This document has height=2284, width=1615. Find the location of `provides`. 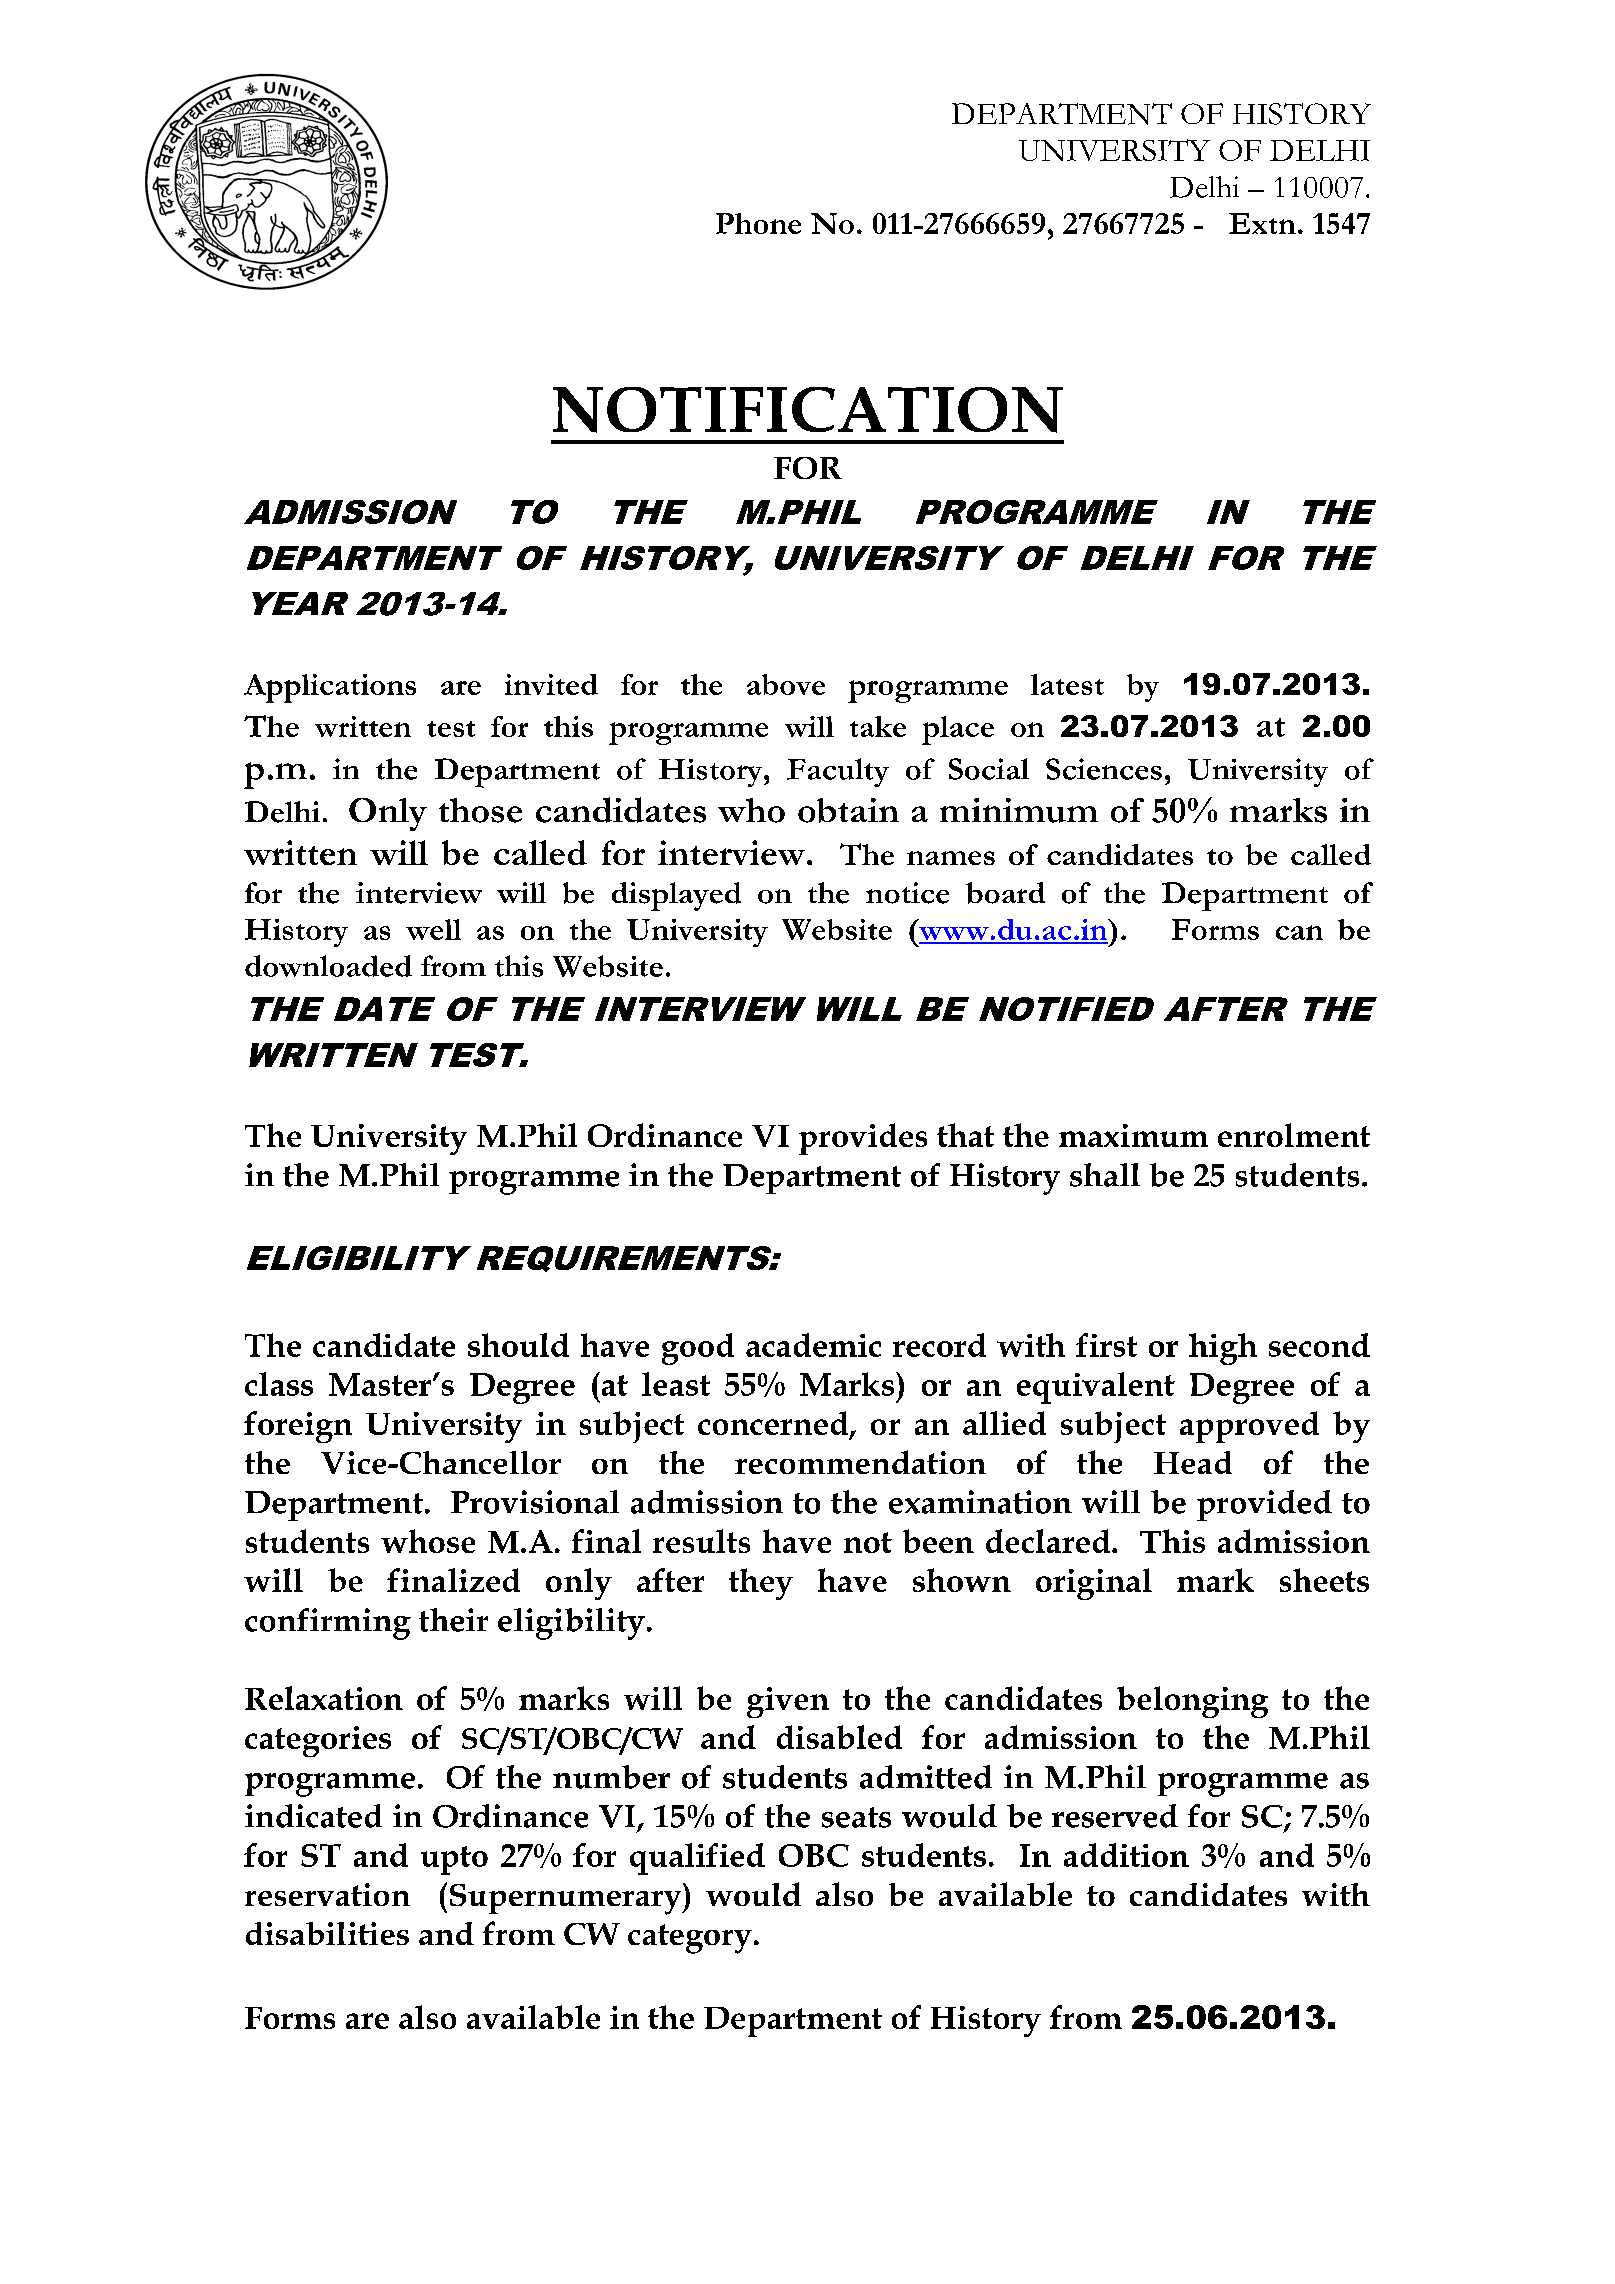

provides is located at coordinates (863, 1139).
